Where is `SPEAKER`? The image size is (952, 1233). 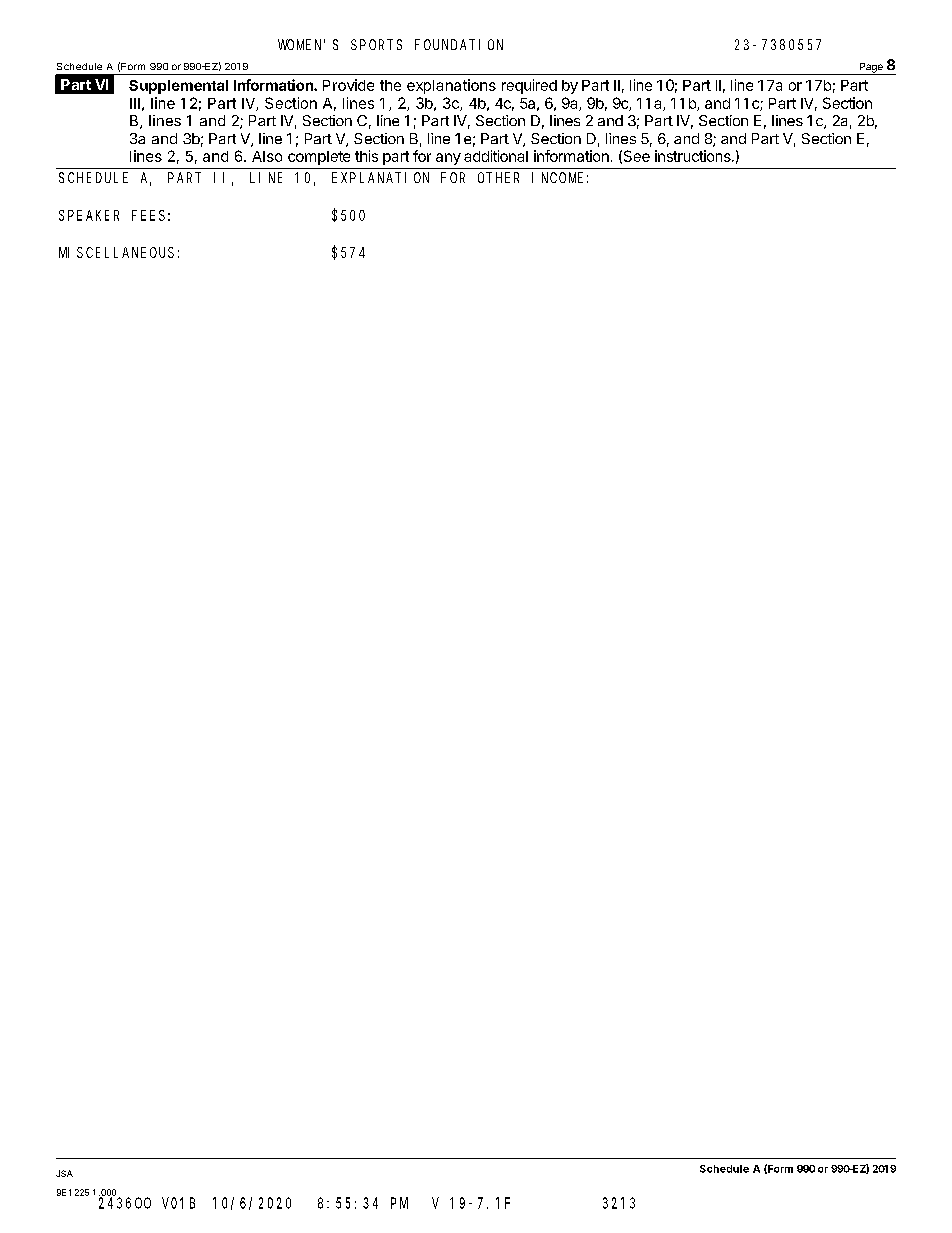
SPEAKER is located at coordinates (89, 215).
